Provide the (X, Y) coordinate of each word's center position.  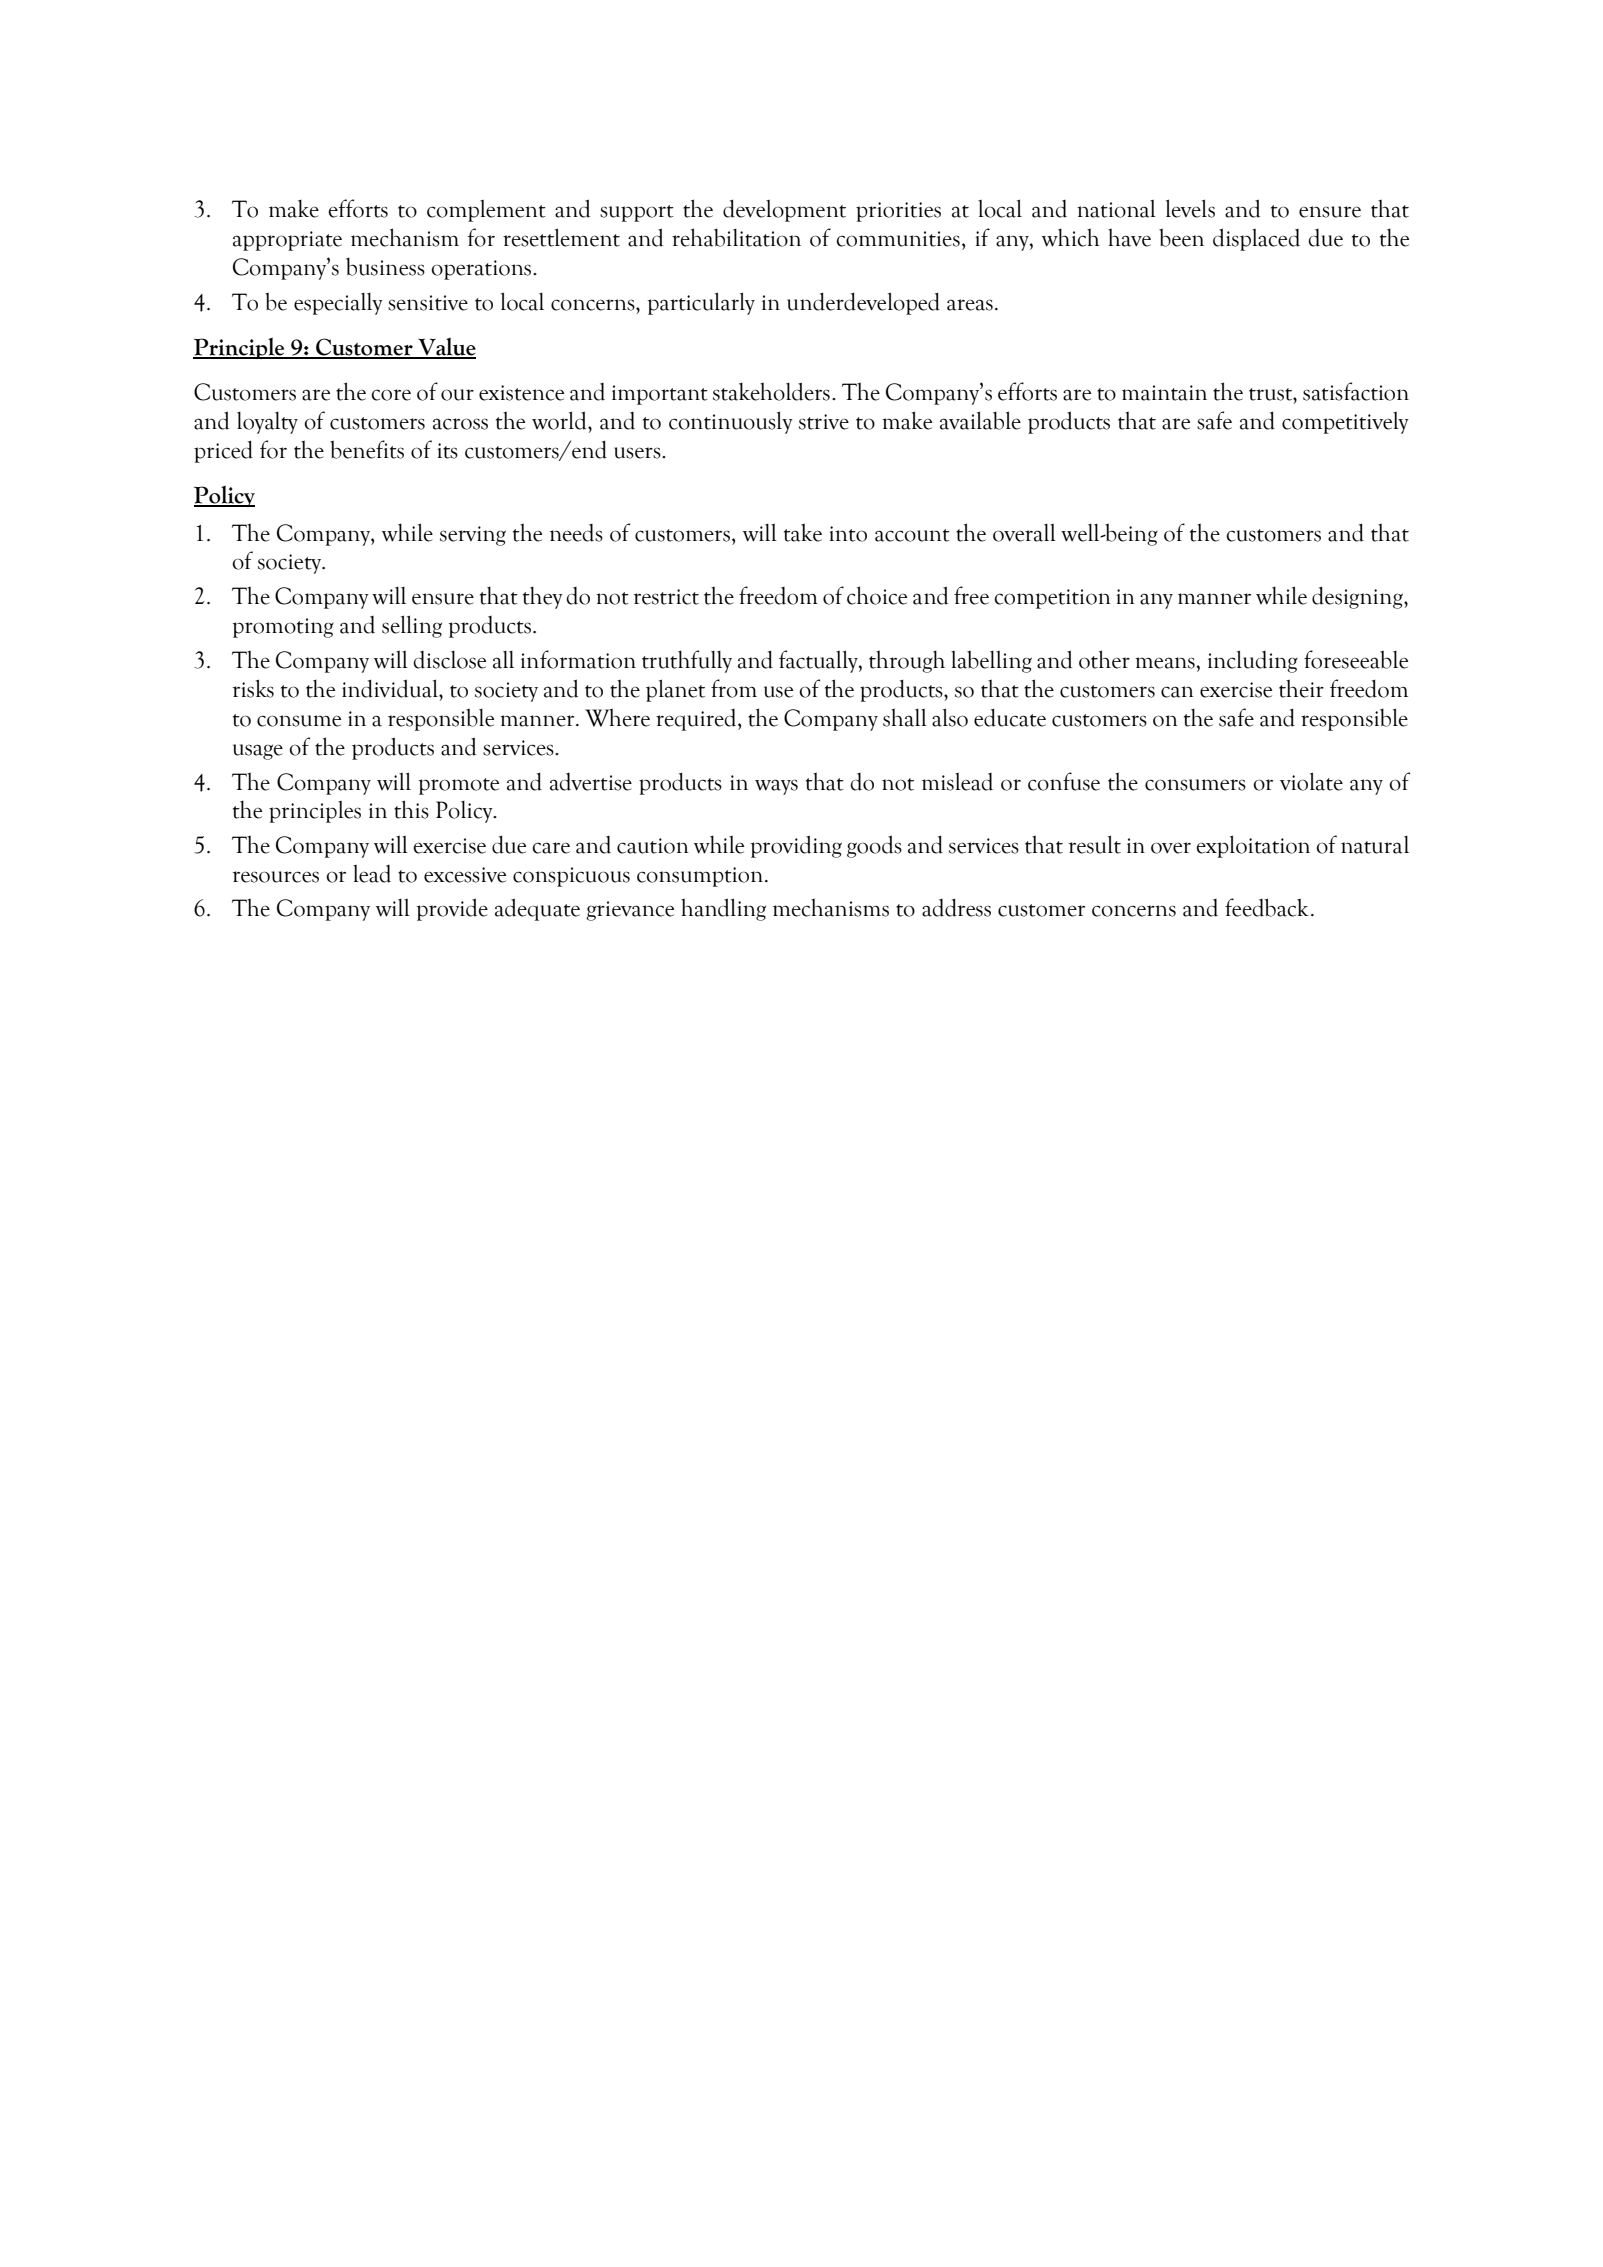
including (1253, 661)
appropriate (287, 241)
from (734, 688)
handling (723, 909)
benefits (367, 449)
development (784, 210)
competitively (1345, 423)
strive (824, 422)
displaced (1256, 239)
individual (391, 688)
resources (275, 877)
